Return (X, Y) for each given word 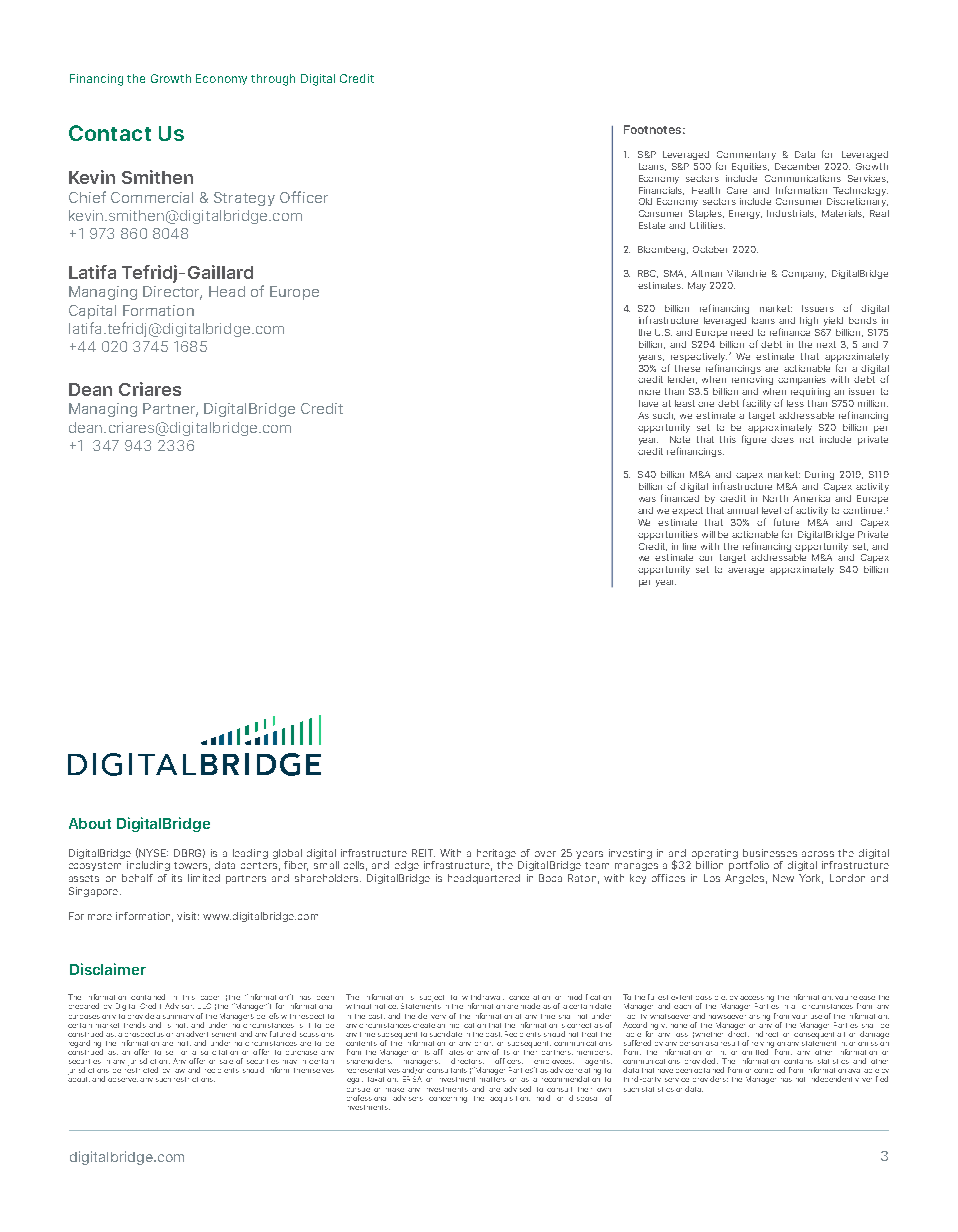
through (273, 80)
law (180, 1071)
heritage (496, 854)
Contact (110, 133)
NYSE (153, 853)
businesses (770, 853)
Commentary (746, 155)
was (647, 499)
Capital (92, 312)
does (782, 439)
